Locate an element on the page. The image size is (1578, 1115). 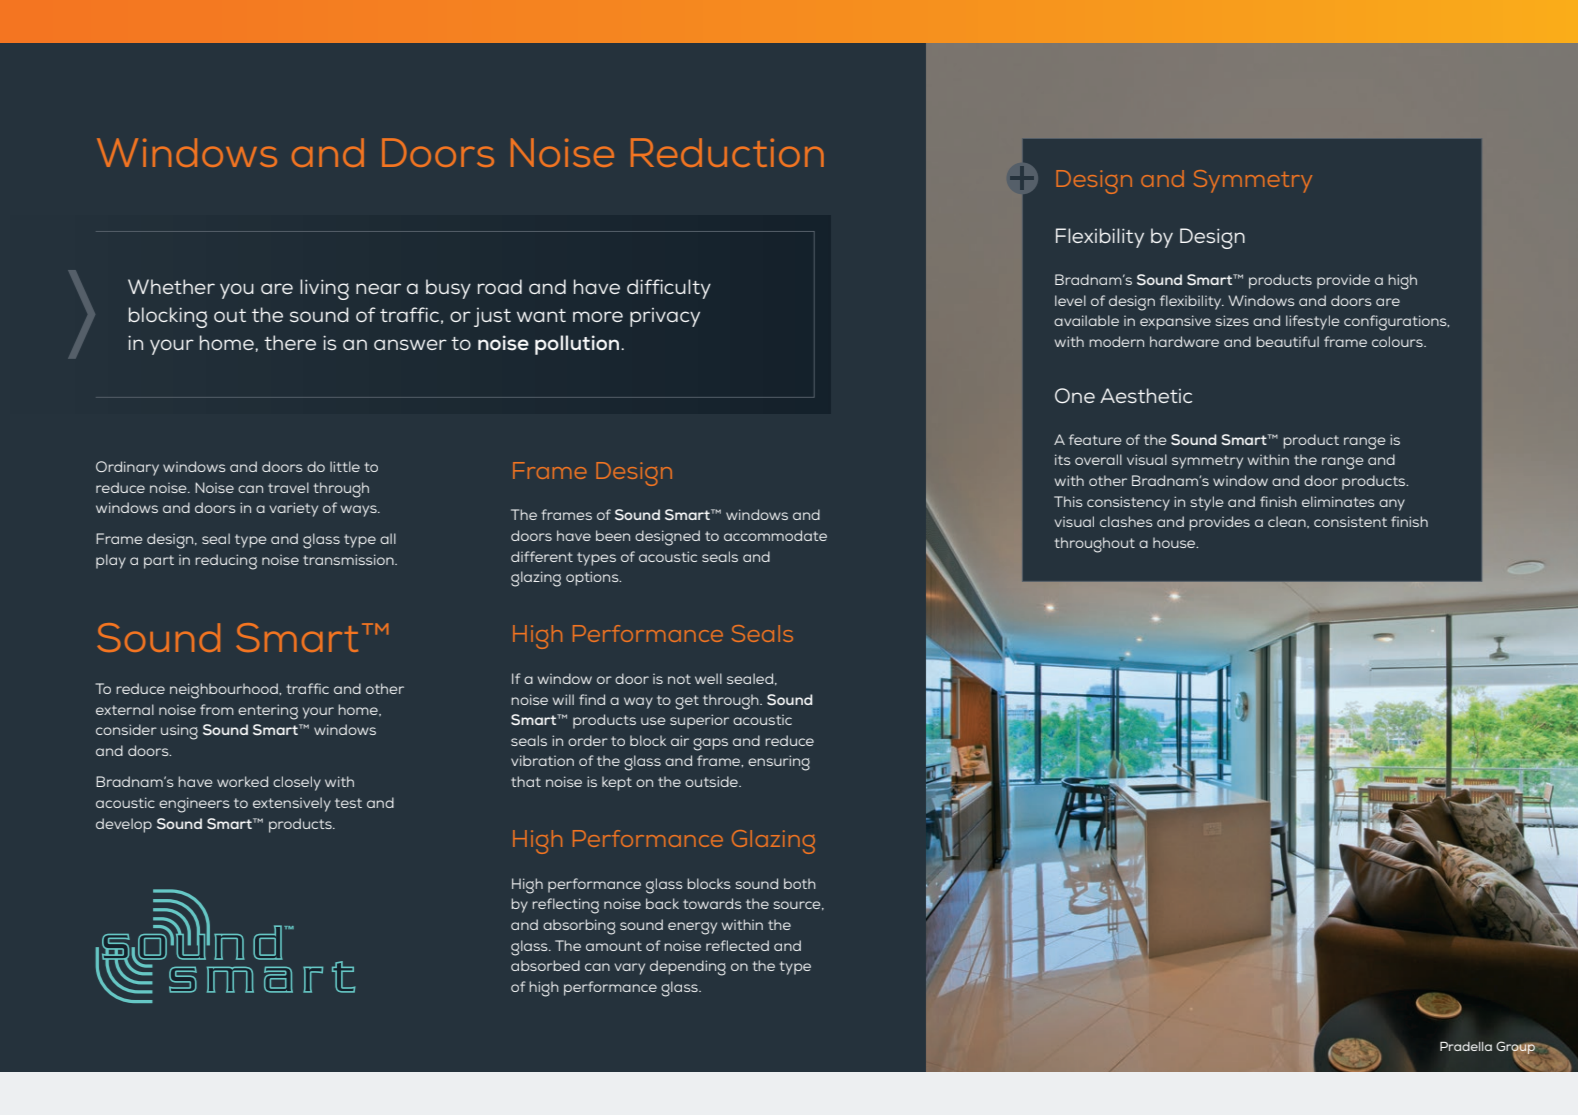
house is located at coordinates (1175, 542).
